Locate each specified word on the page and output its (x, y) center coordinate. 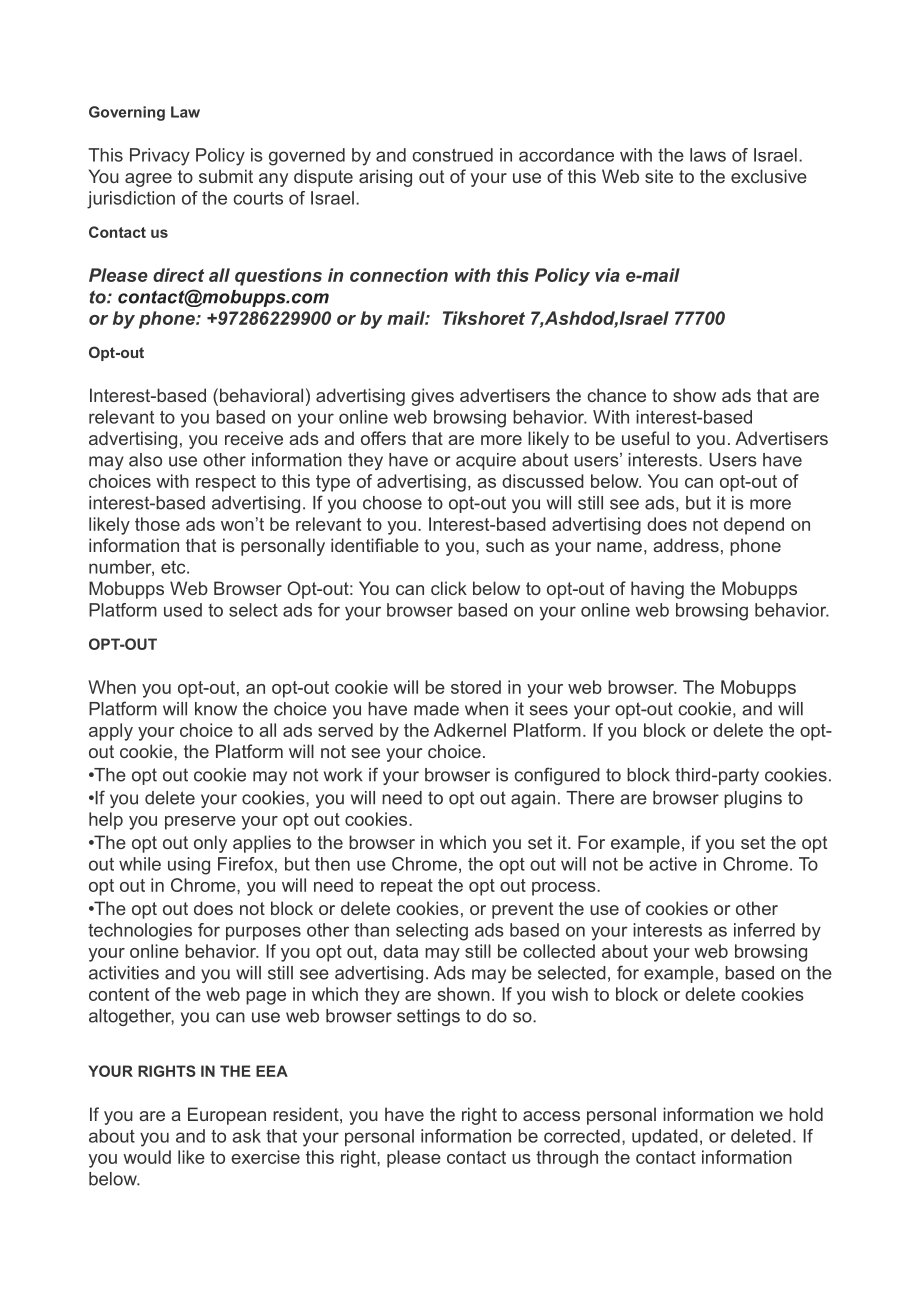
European (227, 1116)
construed (452, 155)
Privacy (160, 157)
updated (665, 1137)
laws (708, 155)
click (449, 588)
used (183, 610)
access (551, 1116)
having (657, 590)
